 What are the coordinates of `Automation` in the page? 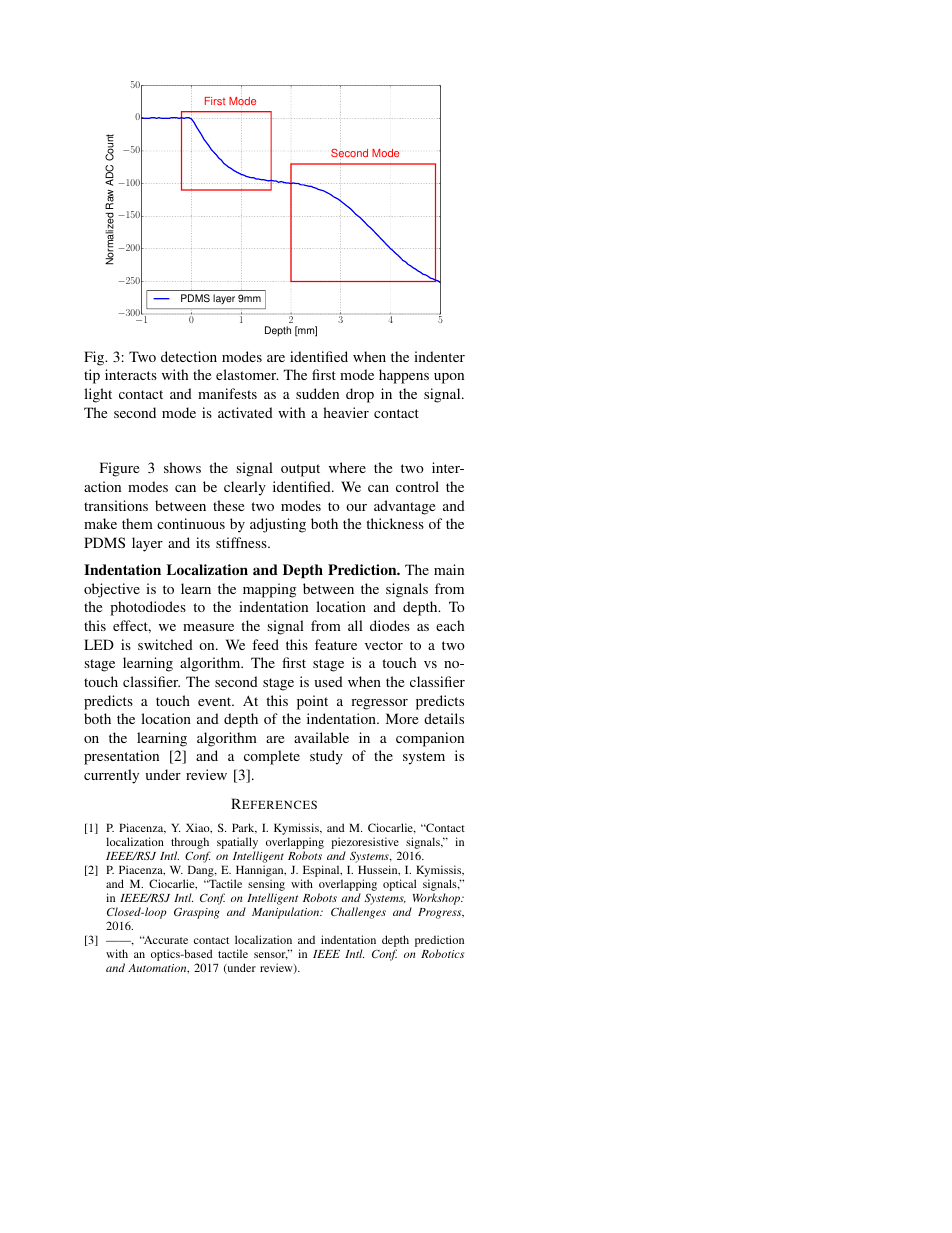 It's located at (158, 968).
